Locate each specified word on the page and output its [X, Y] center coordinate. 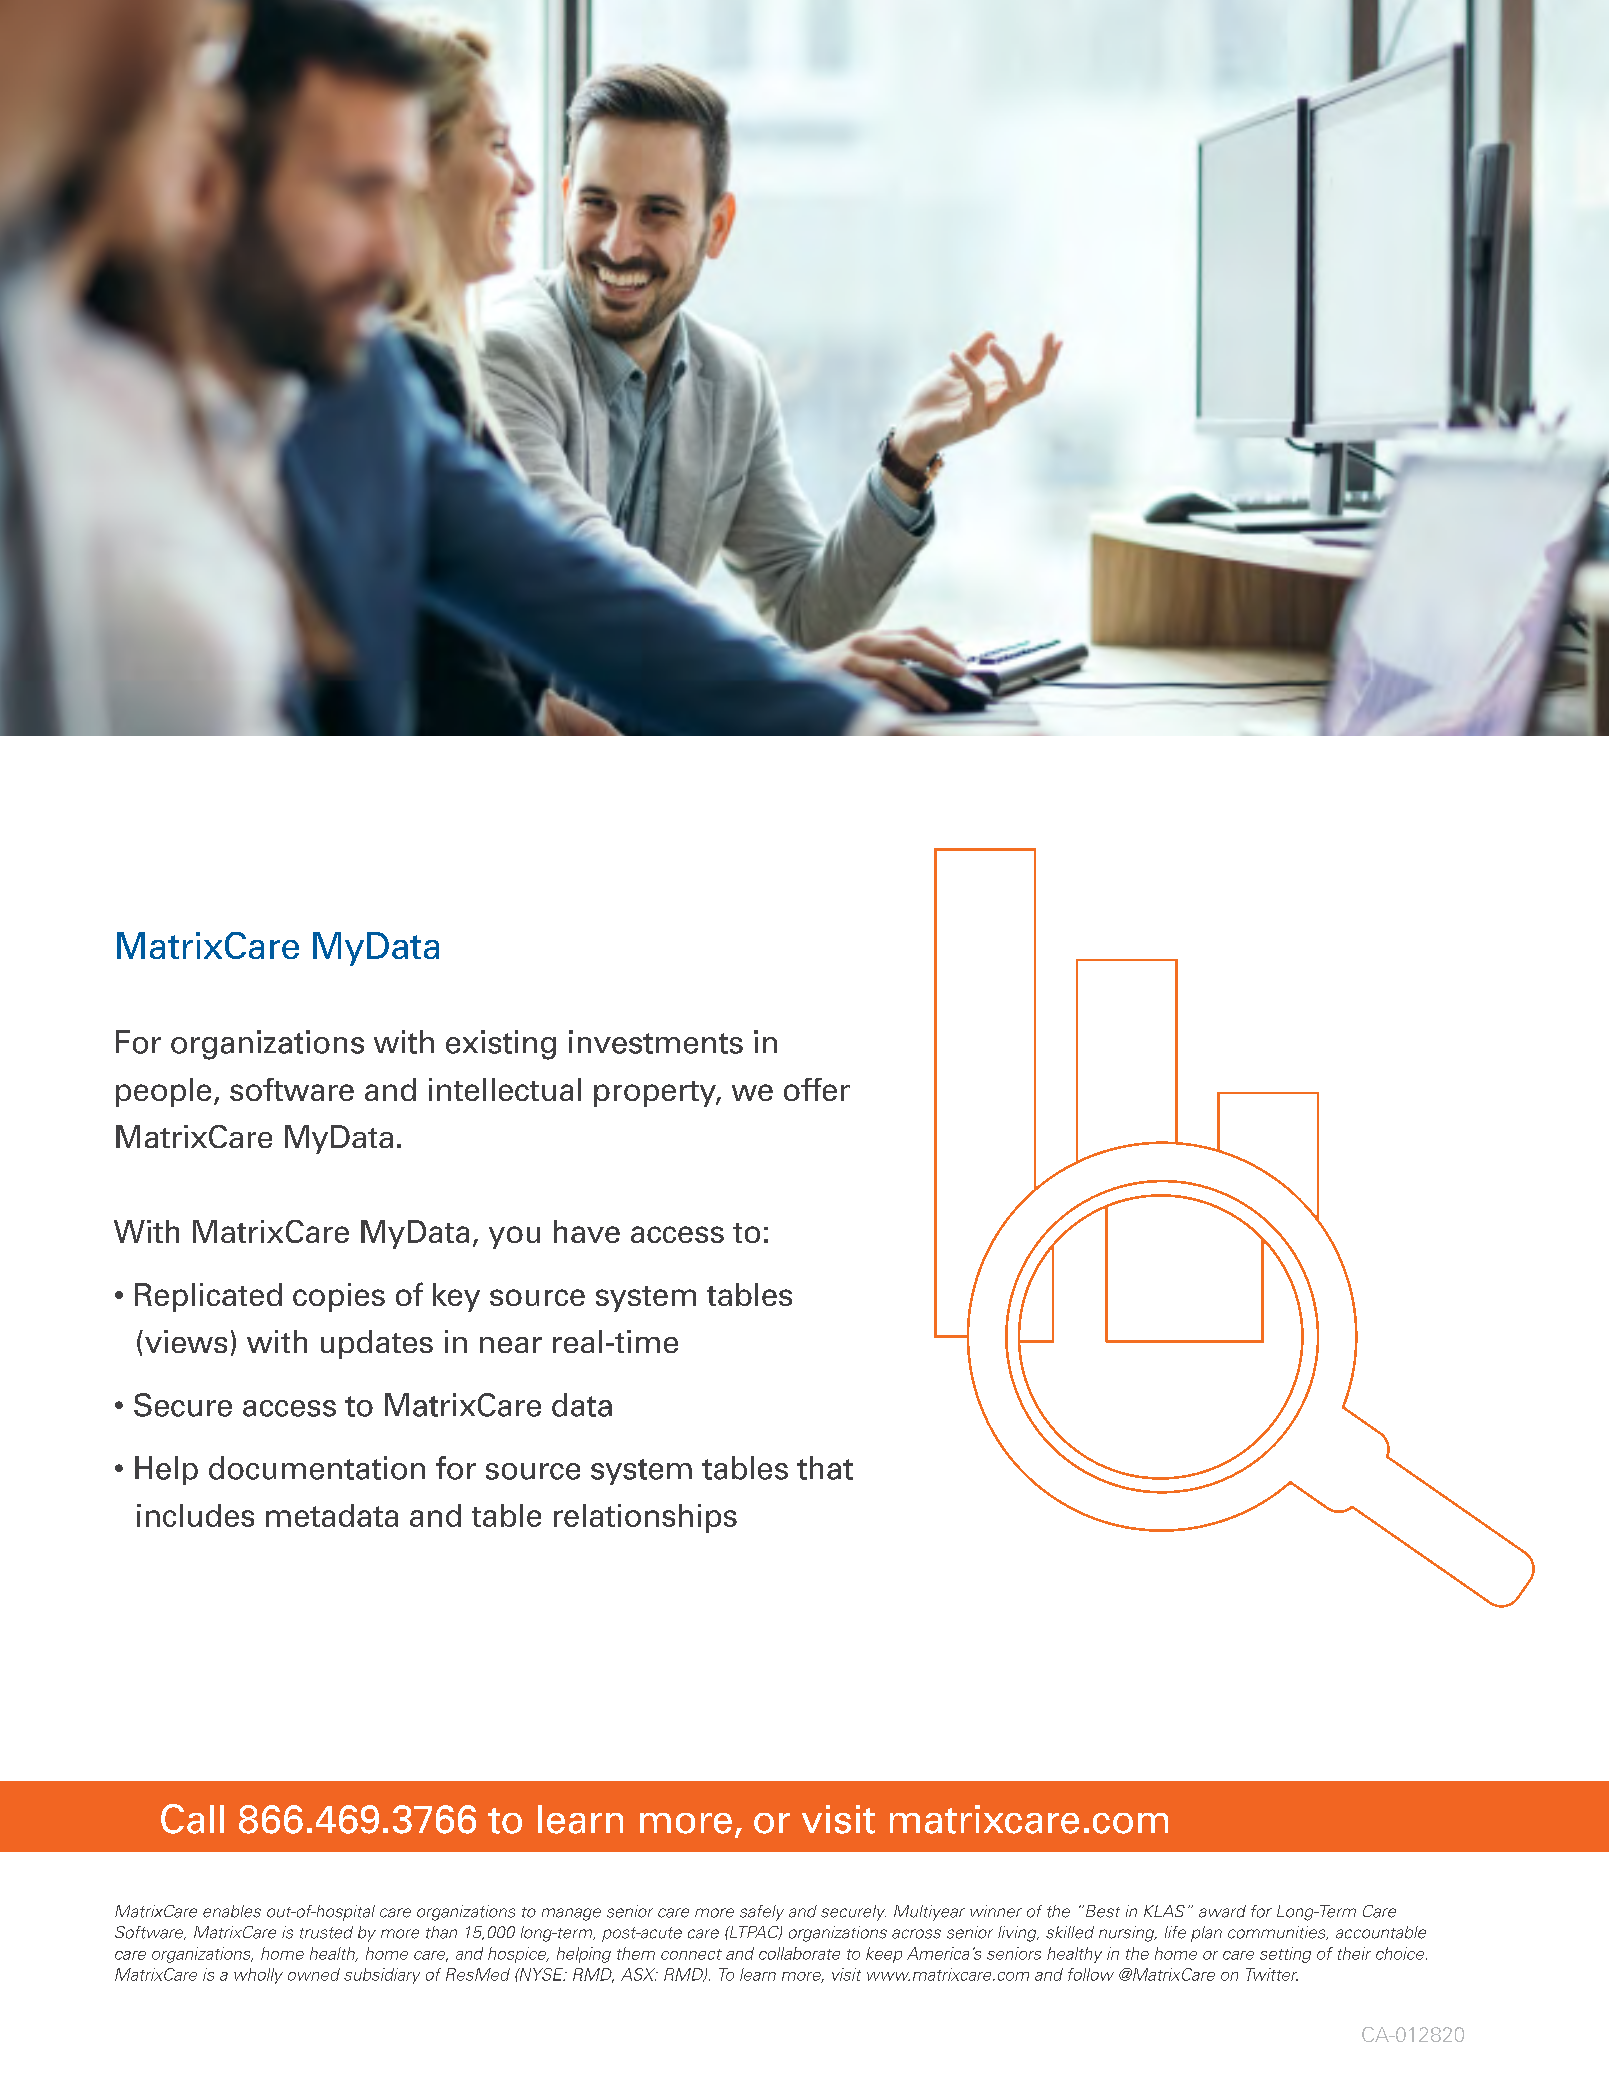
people [163, 1092]
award [1222, 1911]
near [511, 1345]
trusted [326, 1932]
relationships [645, 1518]
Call [192, 1819]
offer [817, 1089]
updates [377, 1344]
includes [195, 1515]
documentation [317, 1468]
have [587, 1231]
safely [762, 1913]
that [825, 1468]
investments [656, 1042]
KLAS [1164, 1911]
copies [339, 1297]
